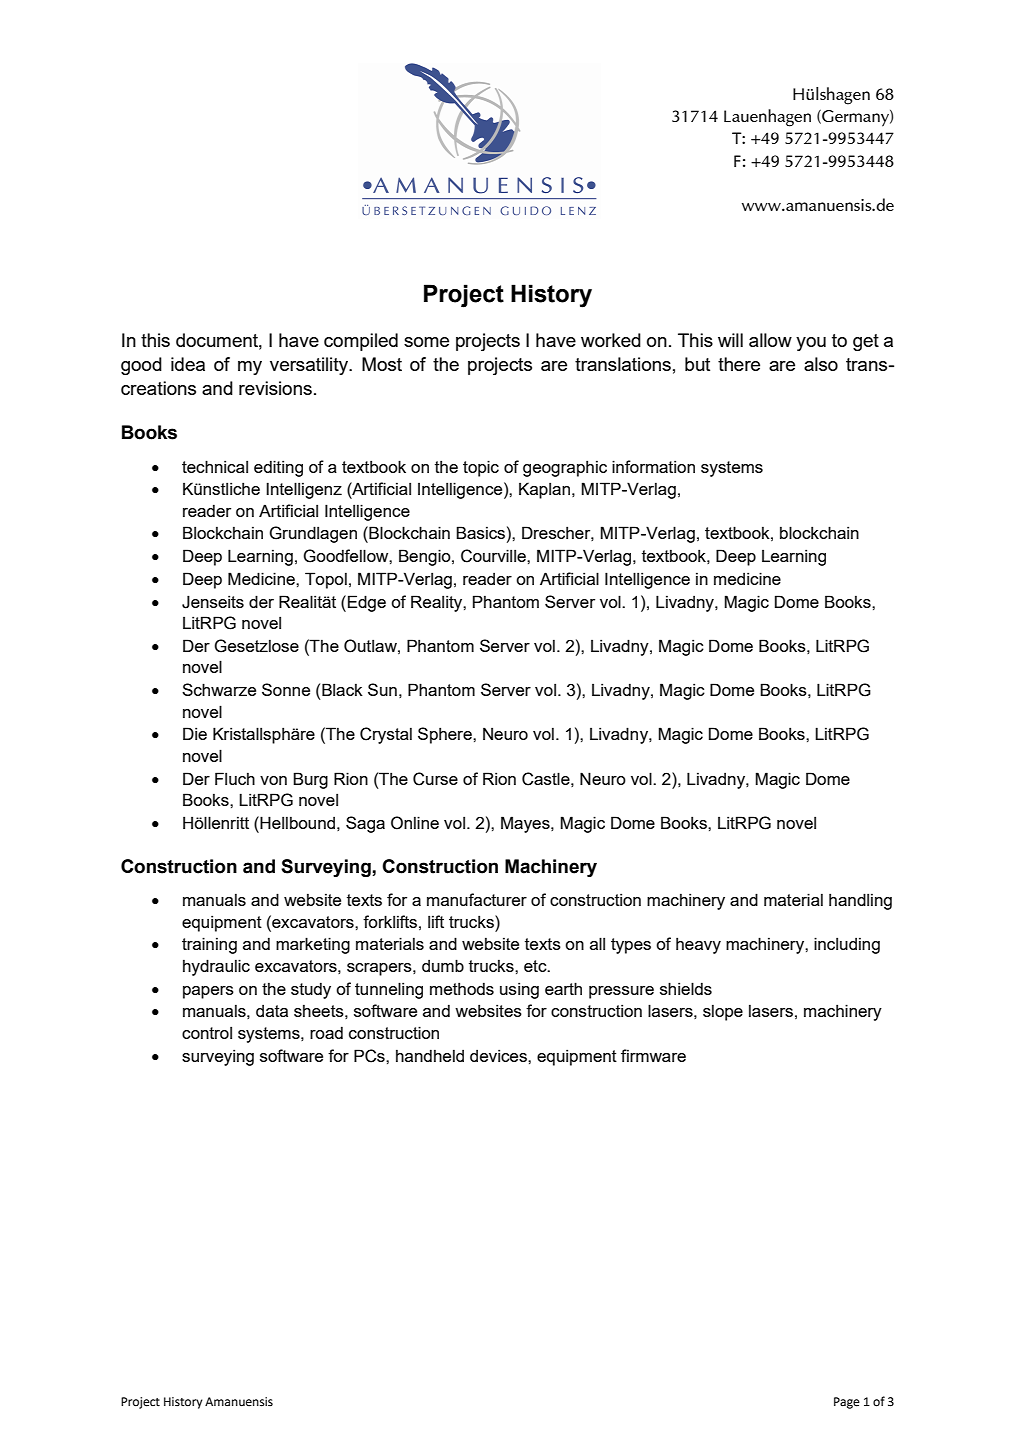  Describe the element at coordinates (430, 1055) in the page. I see `handheld` at that location.
